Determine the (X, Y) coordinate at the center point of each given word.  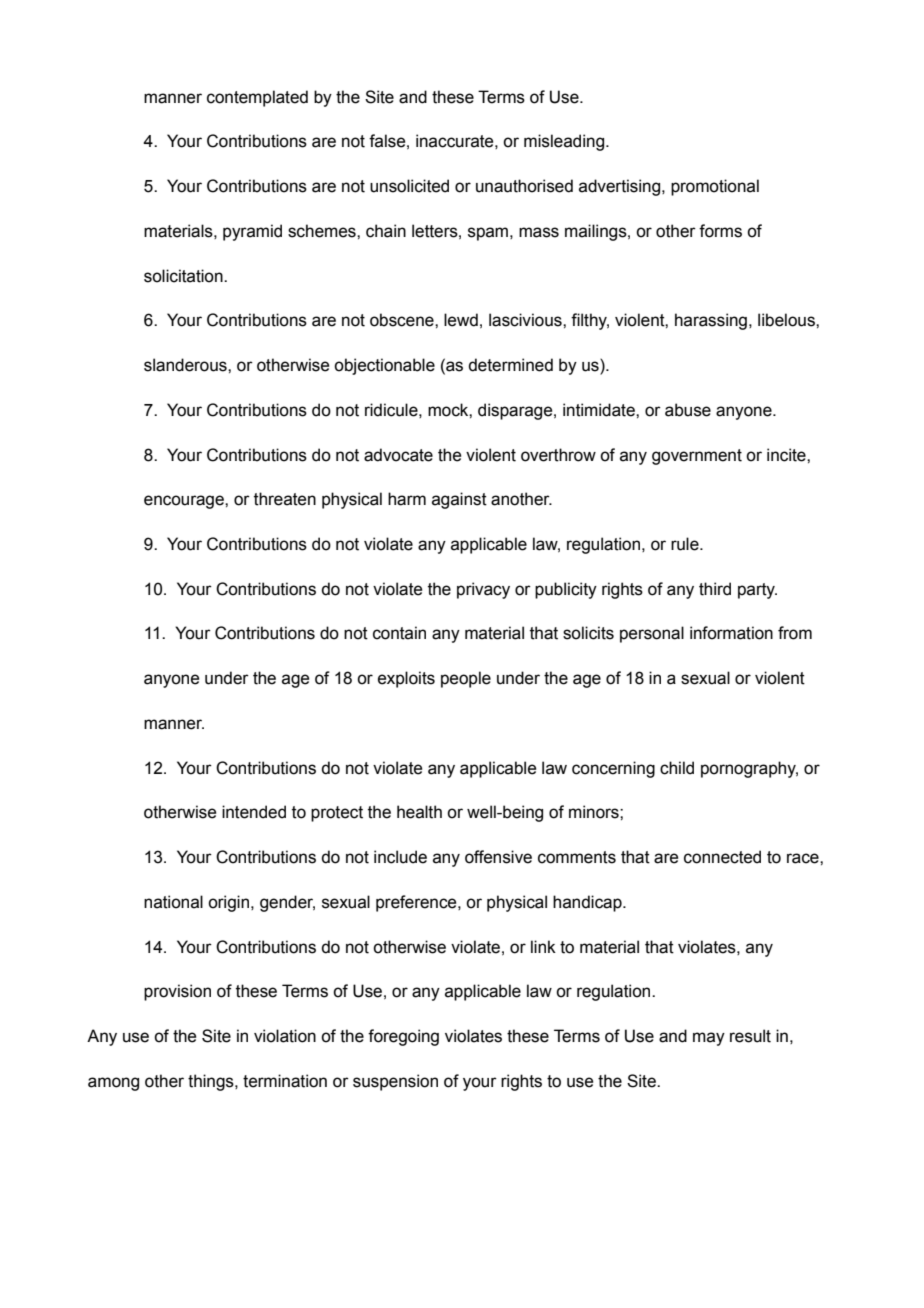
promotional (715, 187)
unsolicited (409, 186)
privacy (483, 590)
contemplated (257, 98)
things (212, 1082)
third (715, 589)
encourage (185, 502)
